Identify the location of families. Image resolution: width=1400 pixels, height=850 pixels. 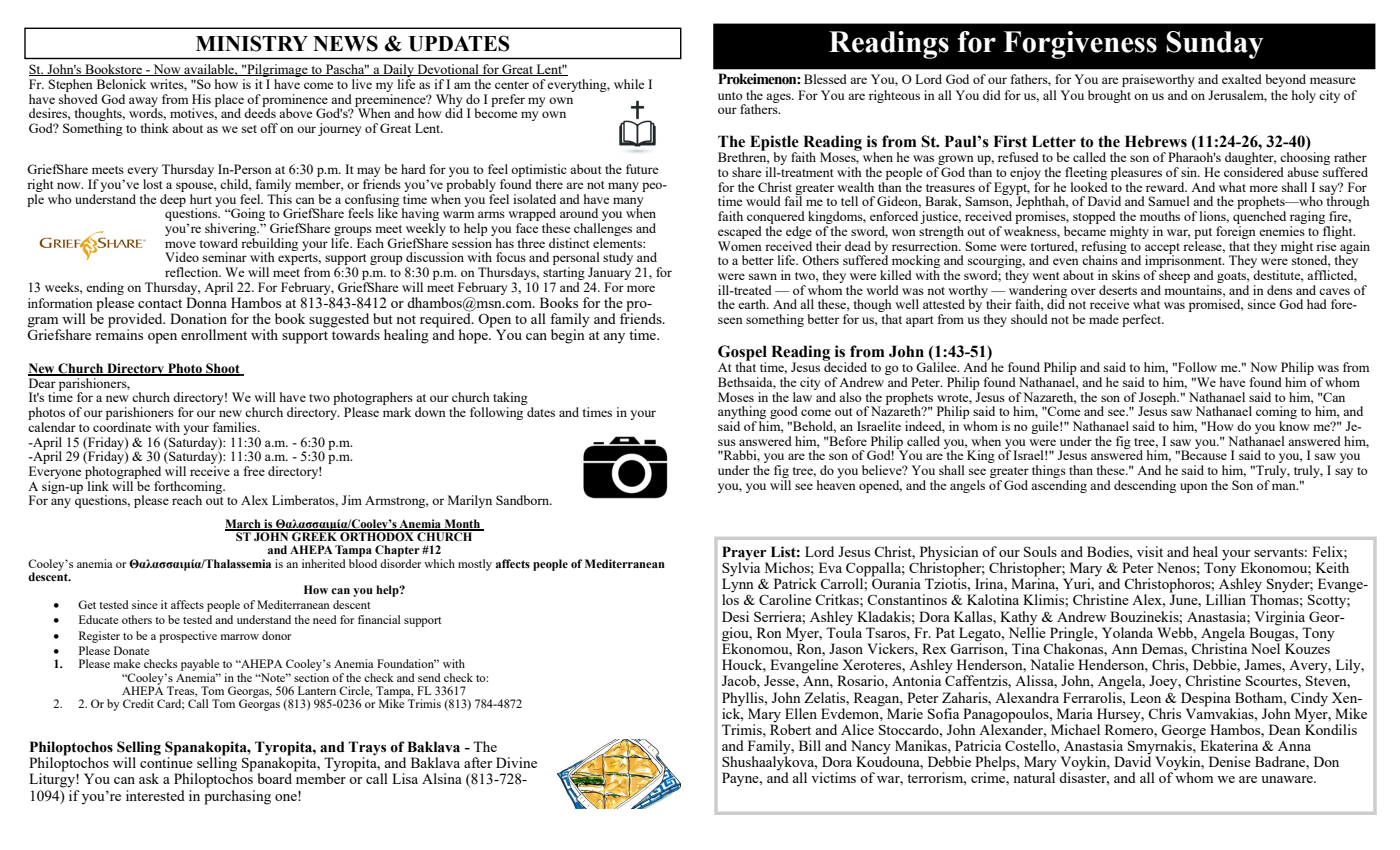
(236, 427).
